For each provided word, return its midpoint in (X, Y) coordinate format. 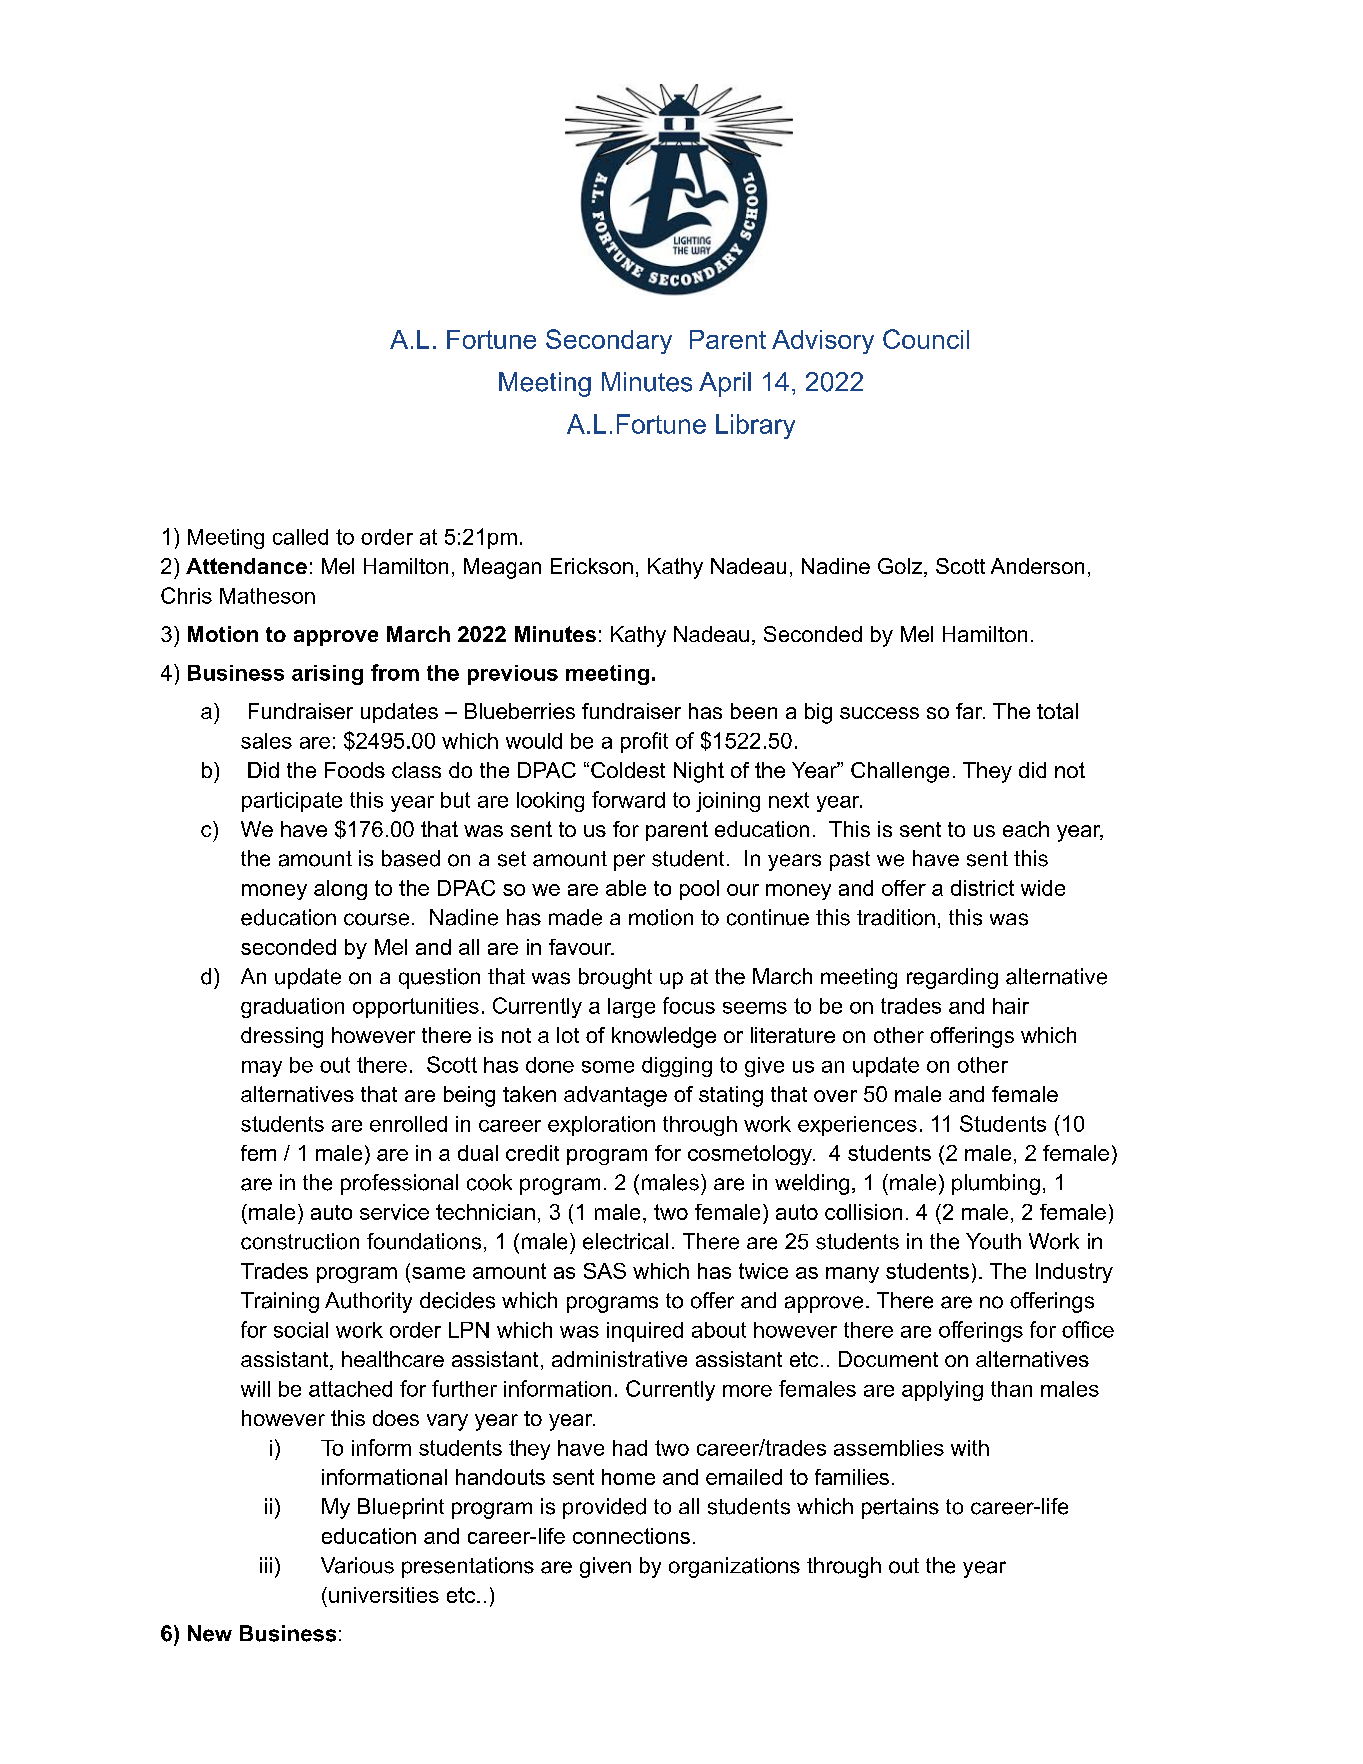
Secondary (609, 341)
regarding (952, 978)
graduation (292, 1008)
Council (926, 339)
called (300, 537)
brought (615, 978)
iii (266, 1565)
